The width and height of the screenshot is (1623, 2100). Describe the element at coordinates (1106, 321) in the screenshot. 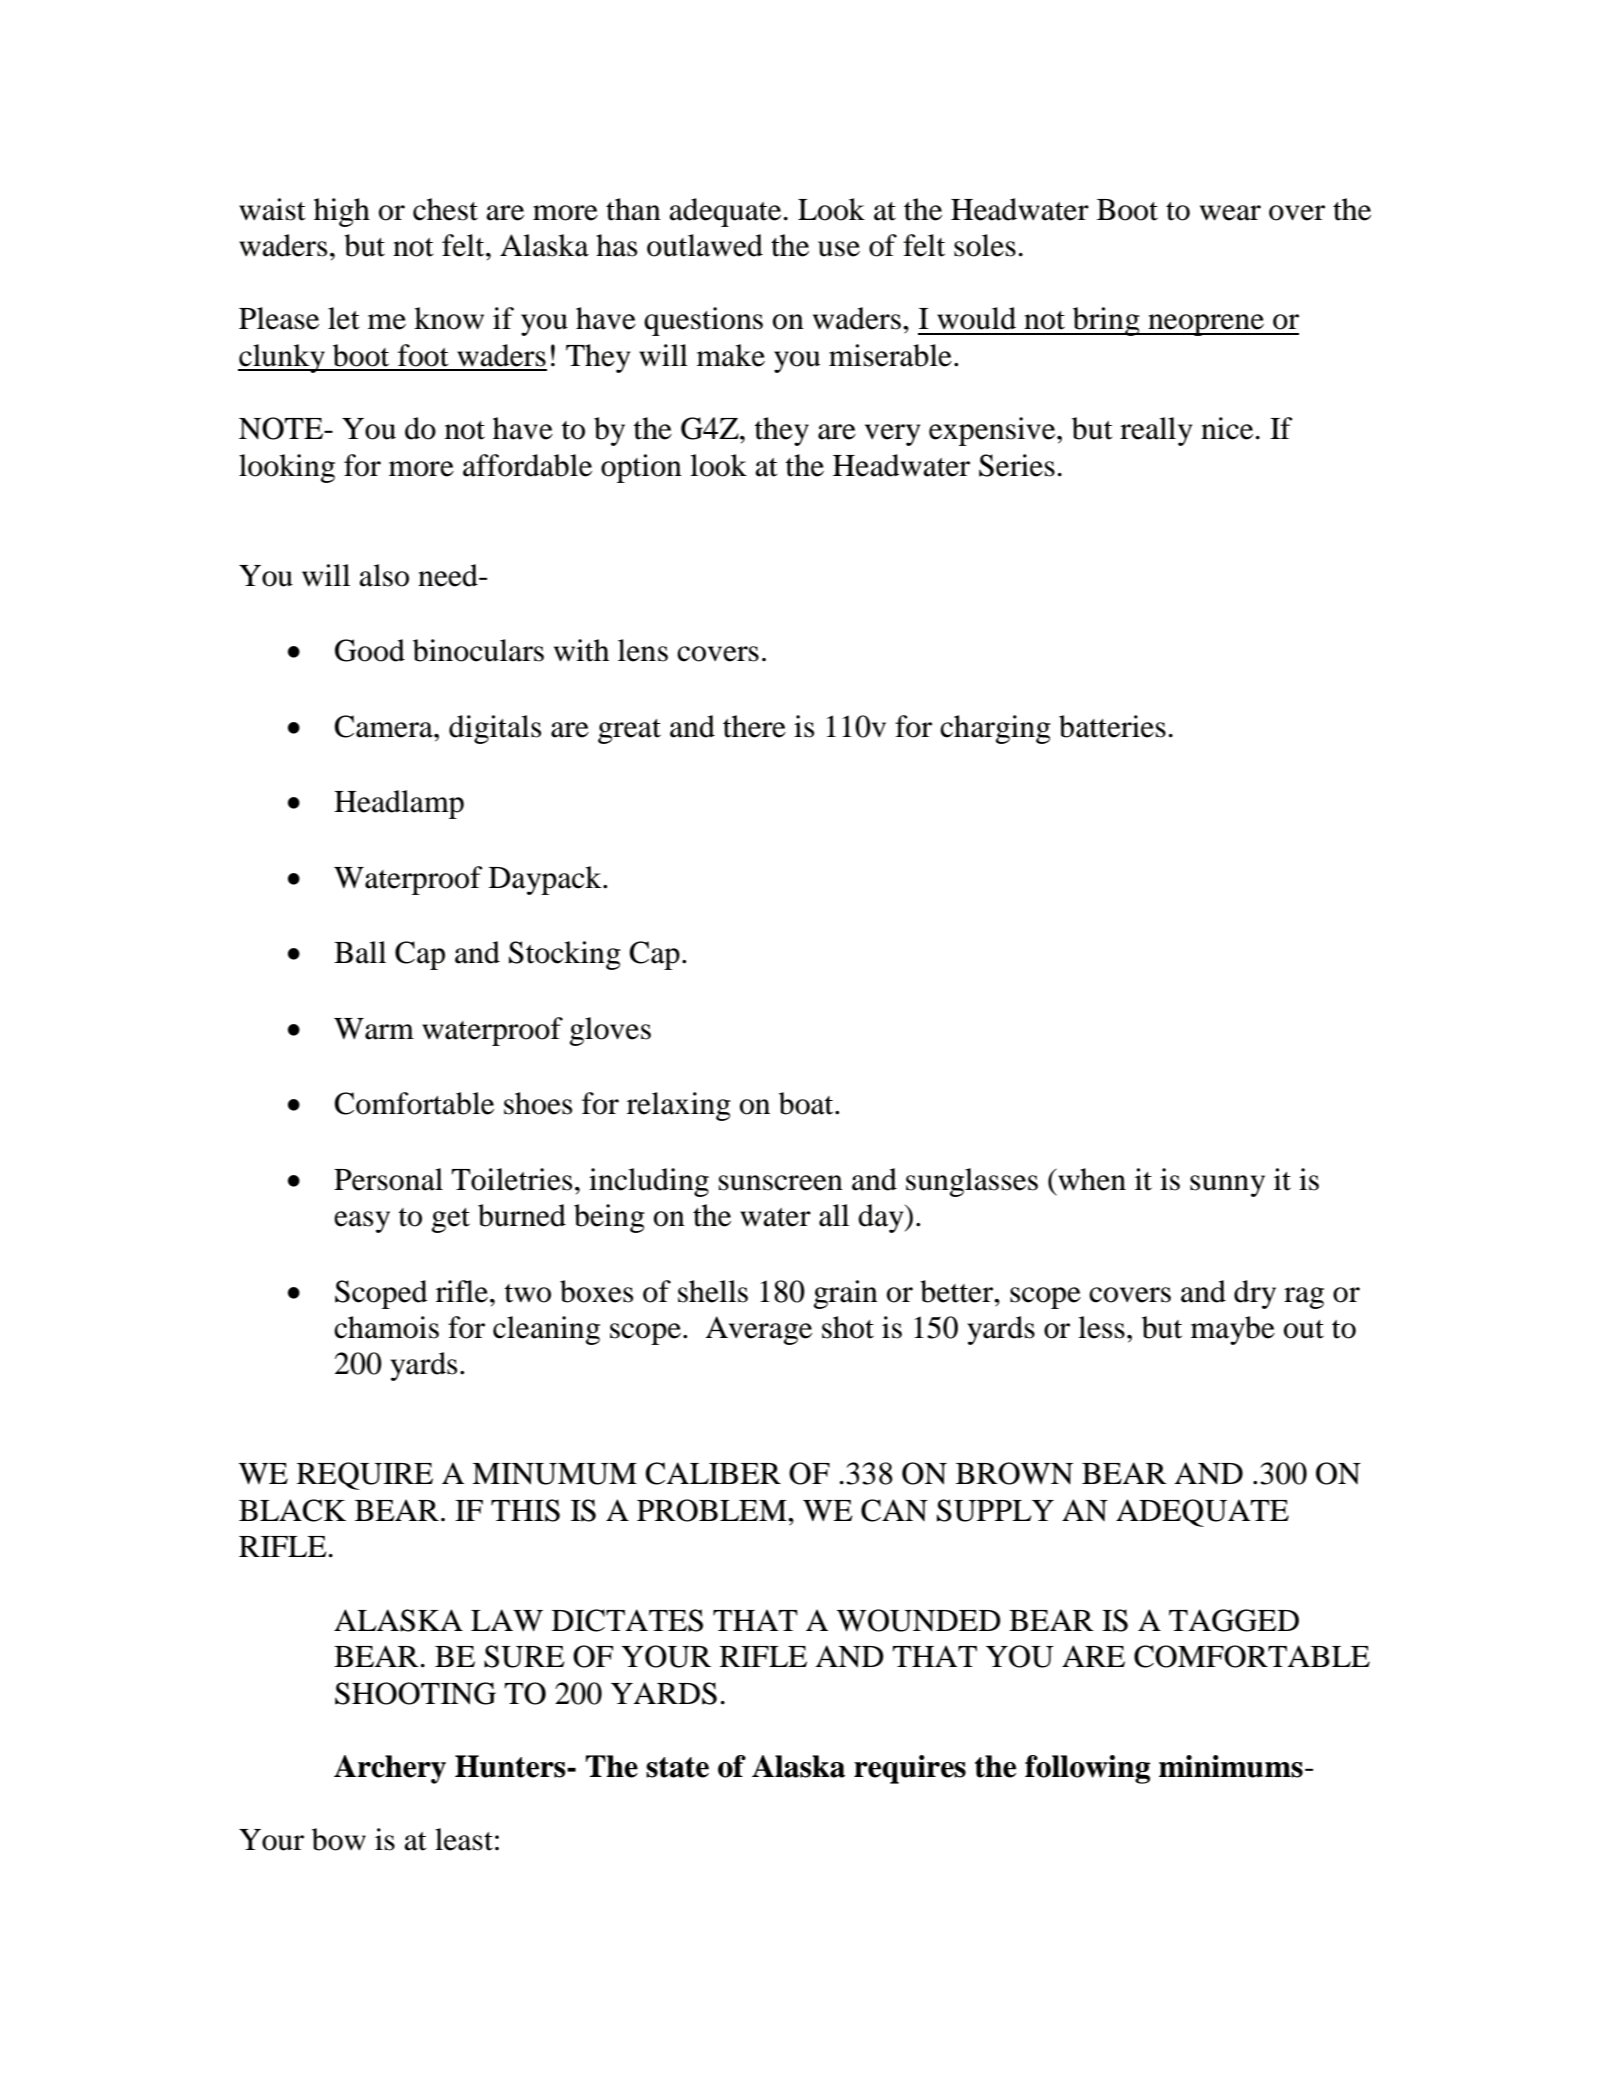

I see `bring` at that location.
